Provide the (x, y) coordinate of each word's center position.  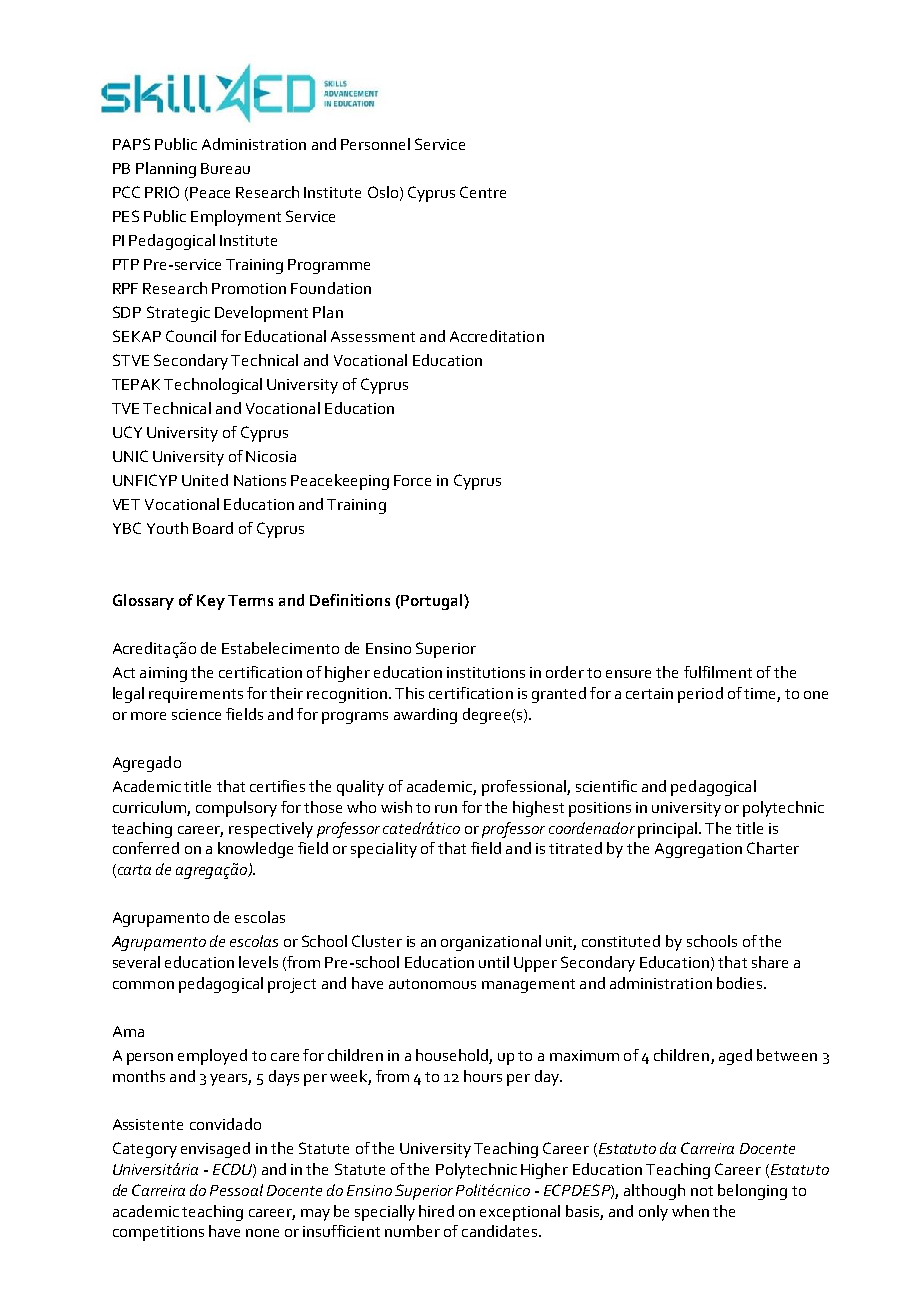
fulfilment (718, 672)
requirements (196, 695)
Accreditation (497, 336)
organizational (491, 943)
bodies (741, 983)
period (700, 695)
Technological (213, 386)
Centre (483, 192)
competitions (158, 1233)
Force (412, 480)
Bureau (225, 168)
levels (258, 962)
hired (436, 1211)
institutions (486, 672)
